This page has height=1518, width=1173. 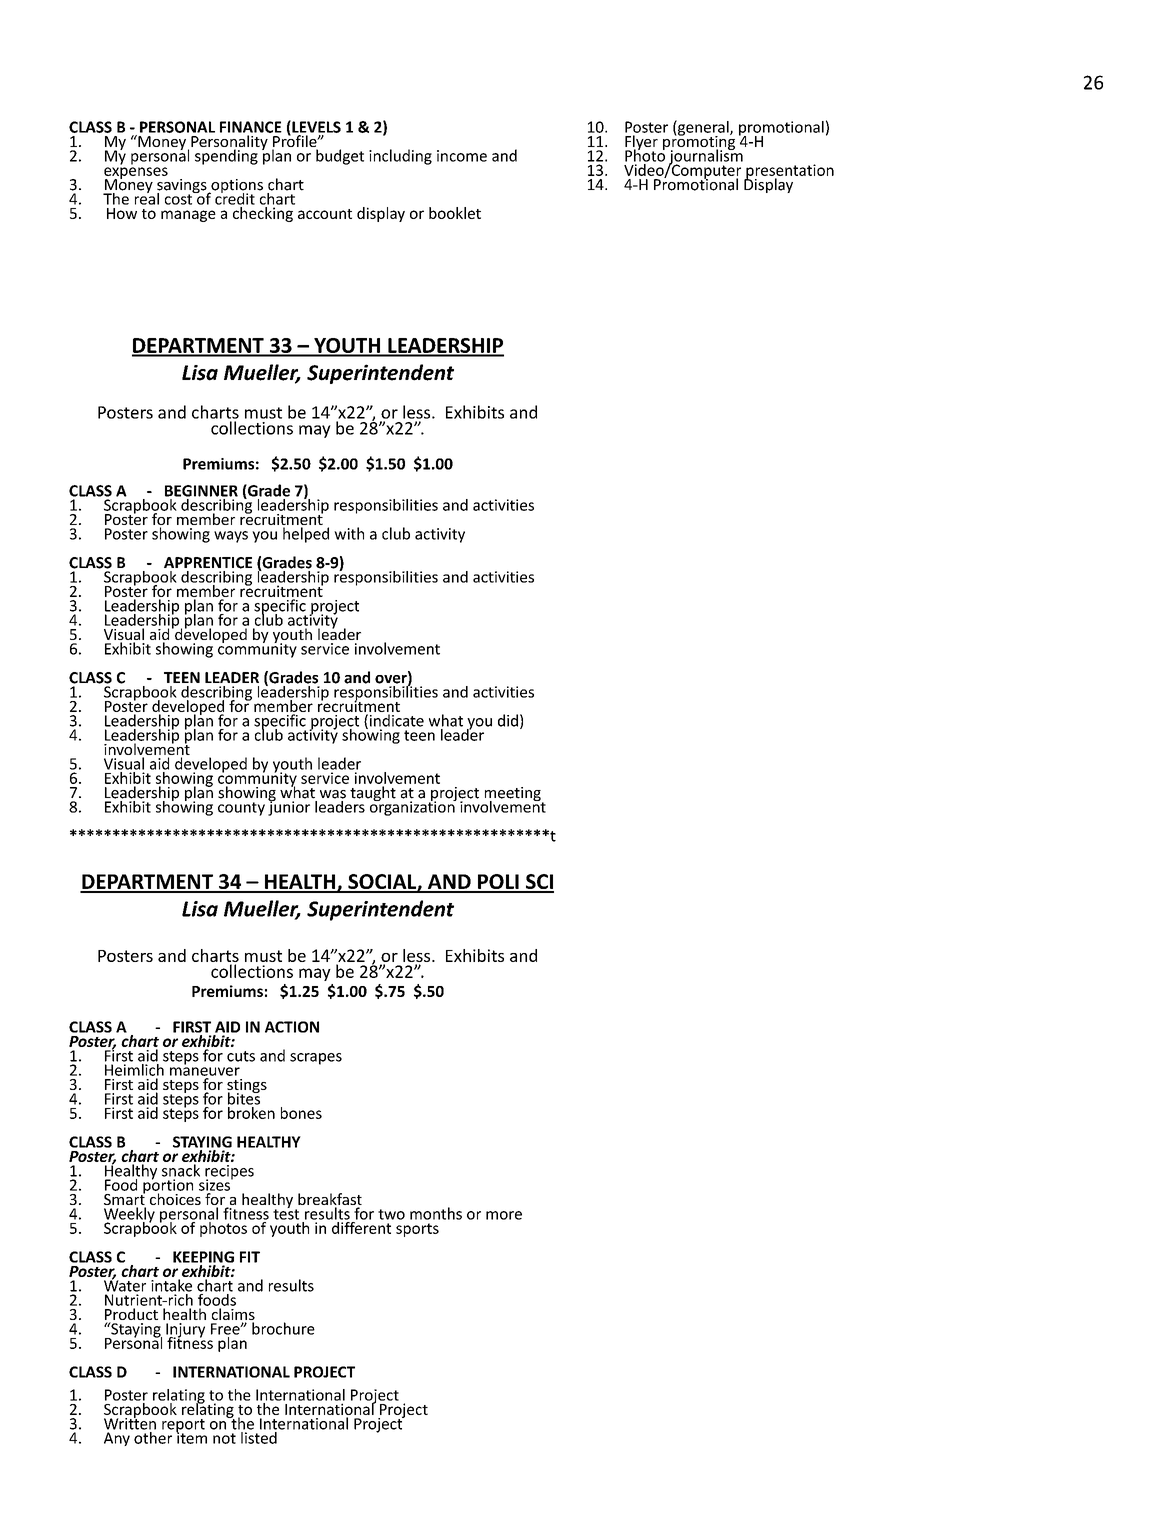 What do you see at coordinates (208, 563) in the page?
I see `APPRENTICE` at bounding box center [208, 563].
